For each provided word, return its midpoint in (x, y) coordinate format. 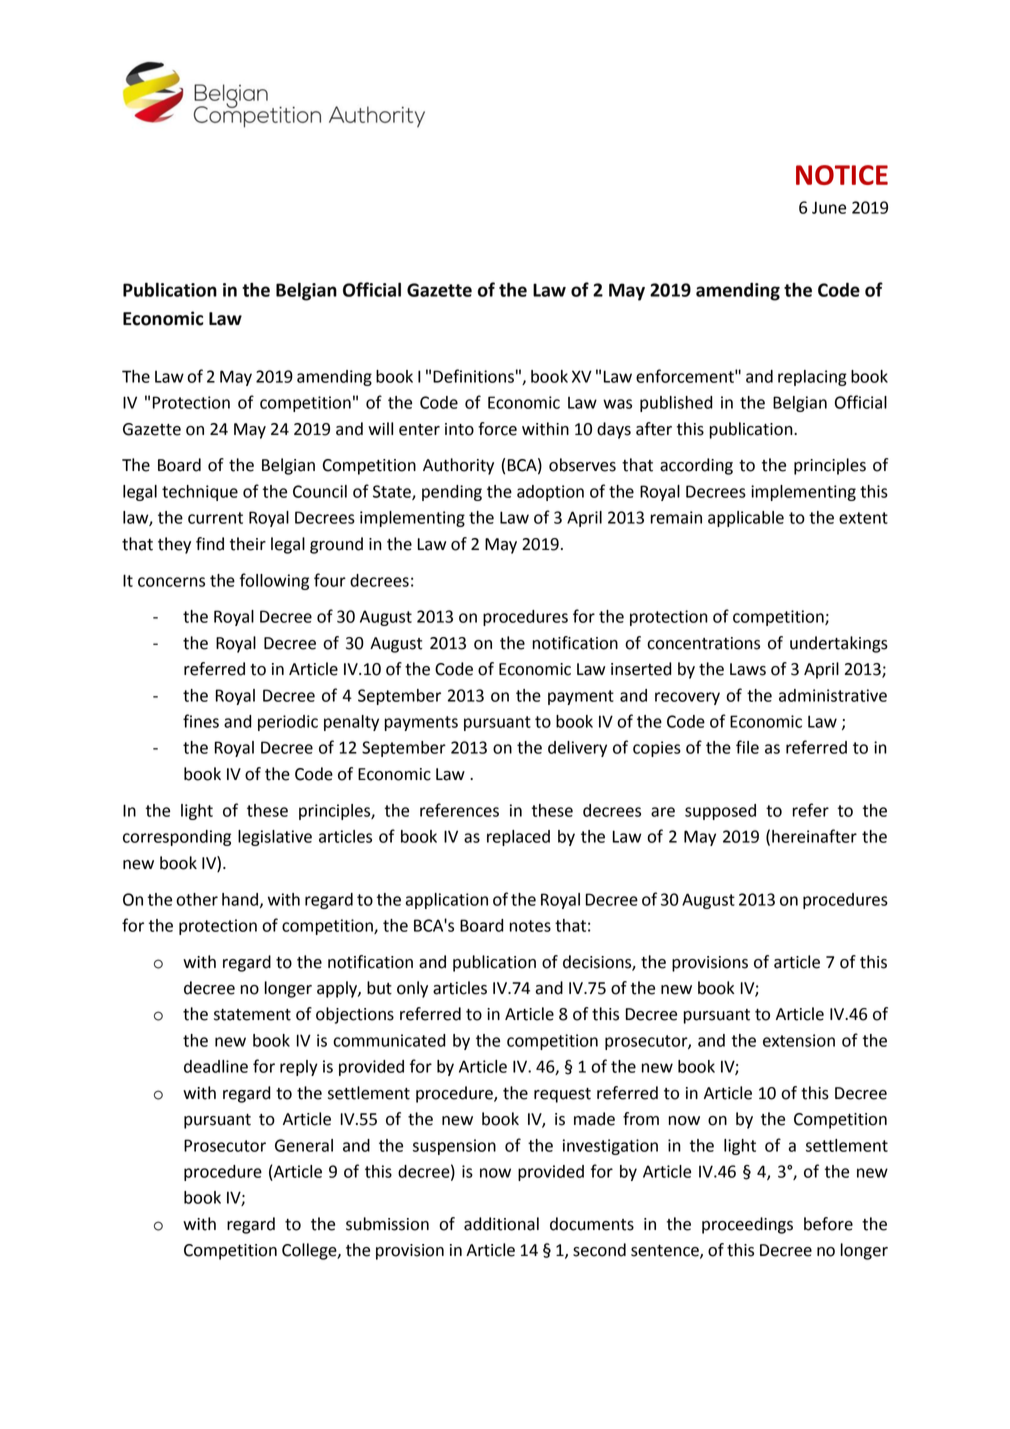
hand (241, 900)
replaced (518, 838)
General (304, 1145)
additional (501, 1224)
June (829, 207)
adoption (550, 493)
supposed (720, 812)
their (248, 544)
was (617, 404)
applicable (746, 519)
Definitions (473, 376)
